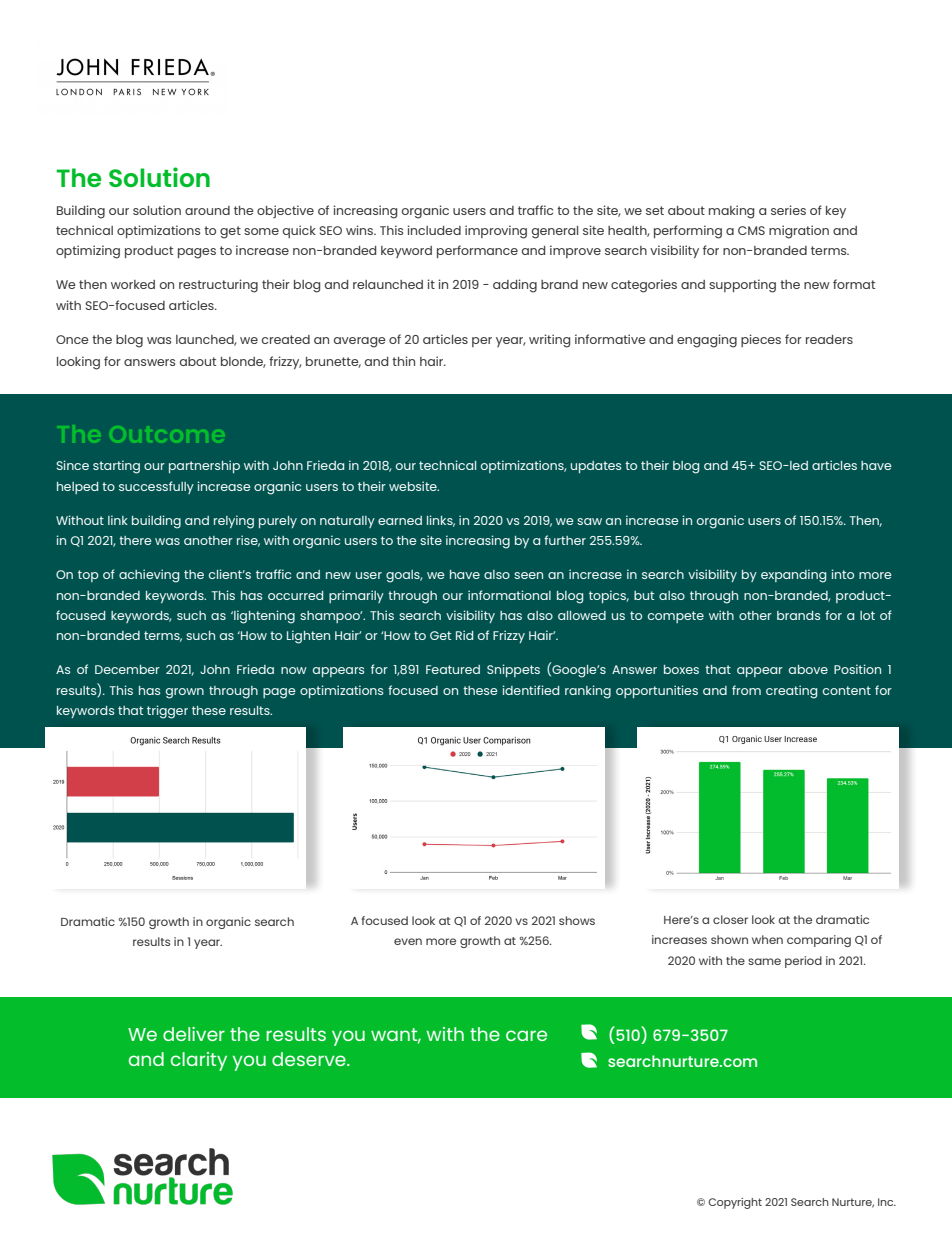 The image size is (952, 1233). What do you see at coordinates (477, 251) in the screenshot?
I see `performance` at bounding box center [477, 251].
